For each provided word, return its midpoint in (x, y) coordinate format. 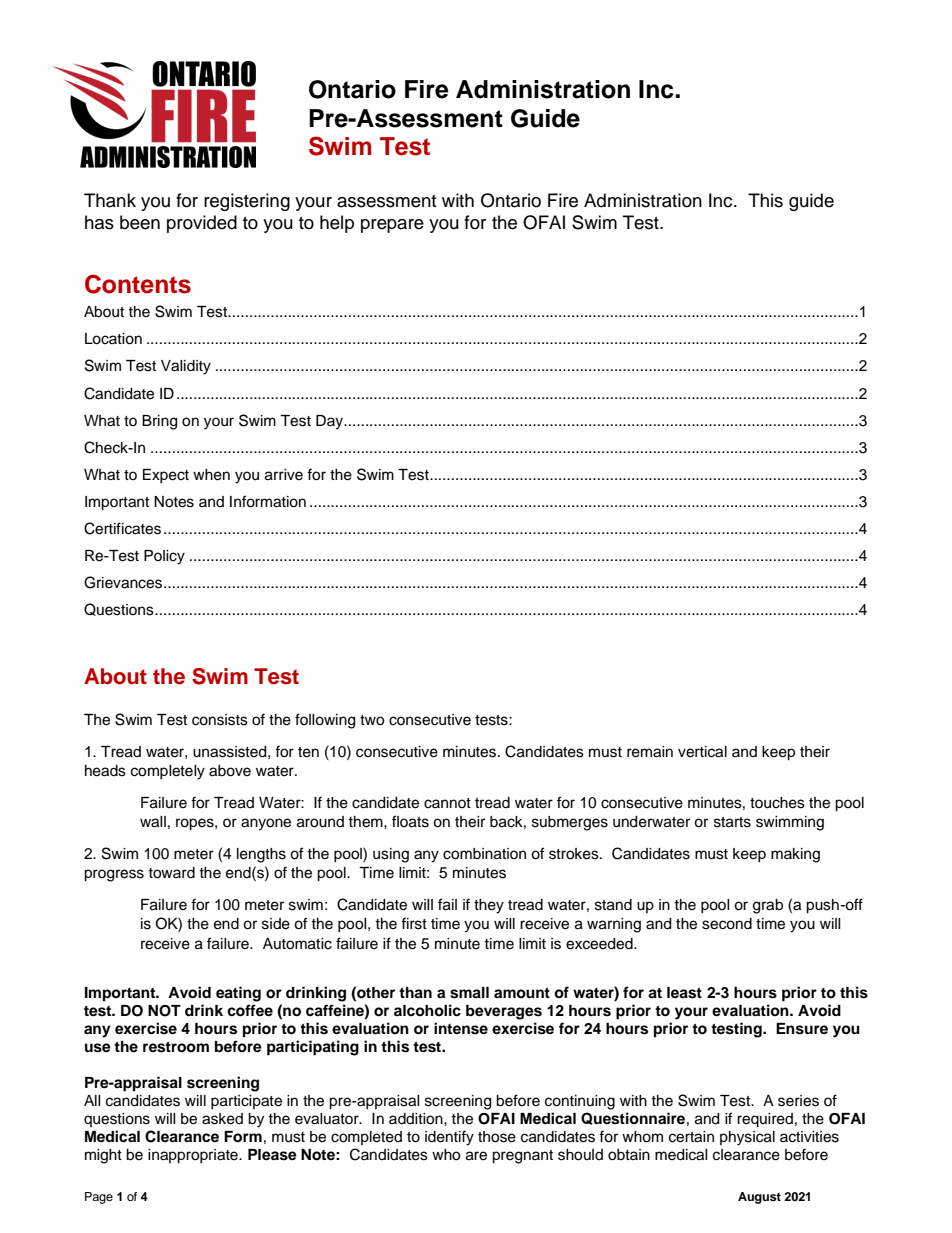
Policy (164, 557)
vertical (702, 752)
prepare (392, 226)
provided (202, 224)
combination (484, 854)
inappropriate (194, 1156)
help (337, 224)
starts (732, 822)
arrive (284, 475)
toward (171, 873)
